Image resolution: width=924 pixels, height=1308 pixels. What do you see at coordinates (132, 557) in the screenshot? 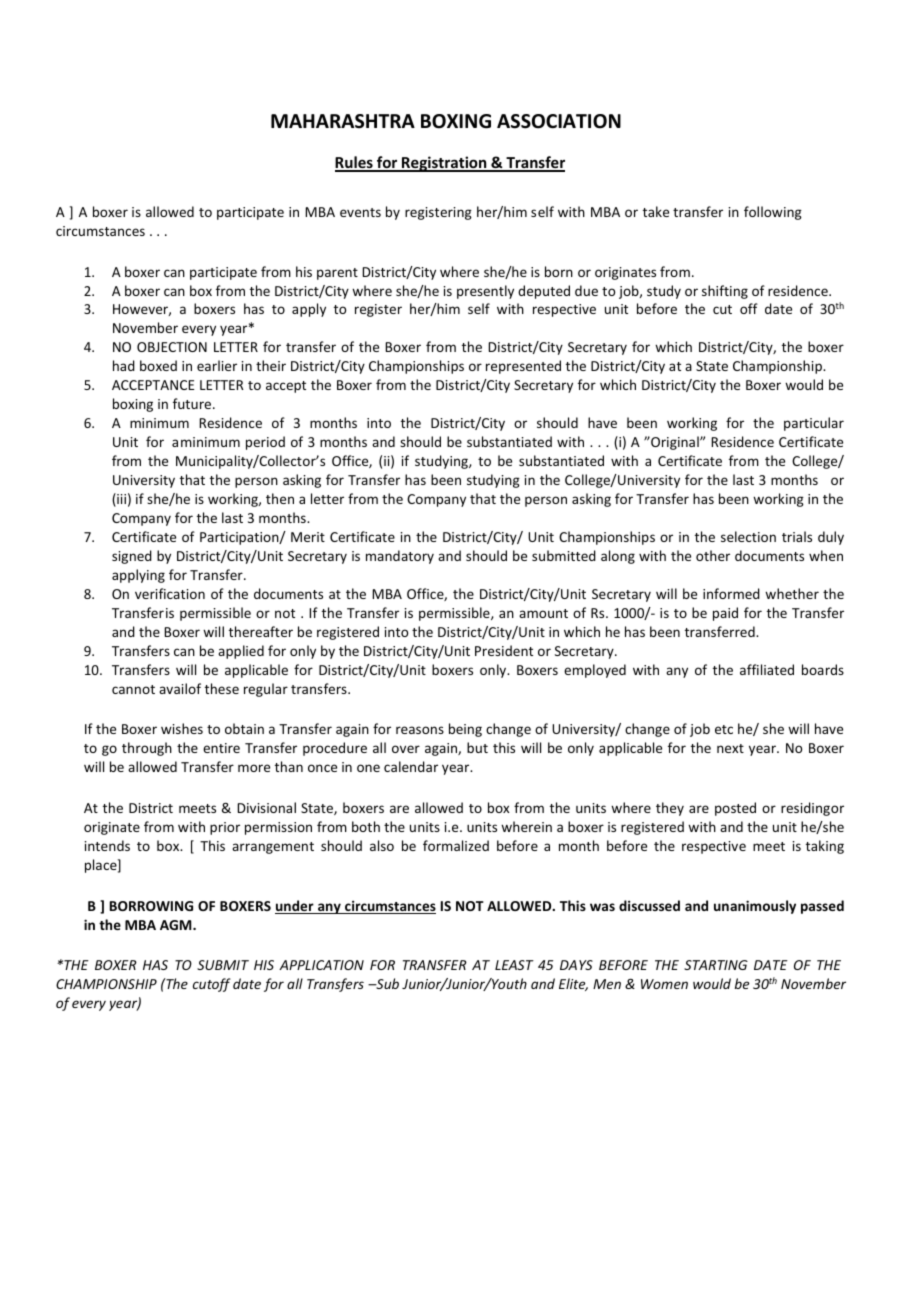
I see `signed` at bounding box center [132, 557].
